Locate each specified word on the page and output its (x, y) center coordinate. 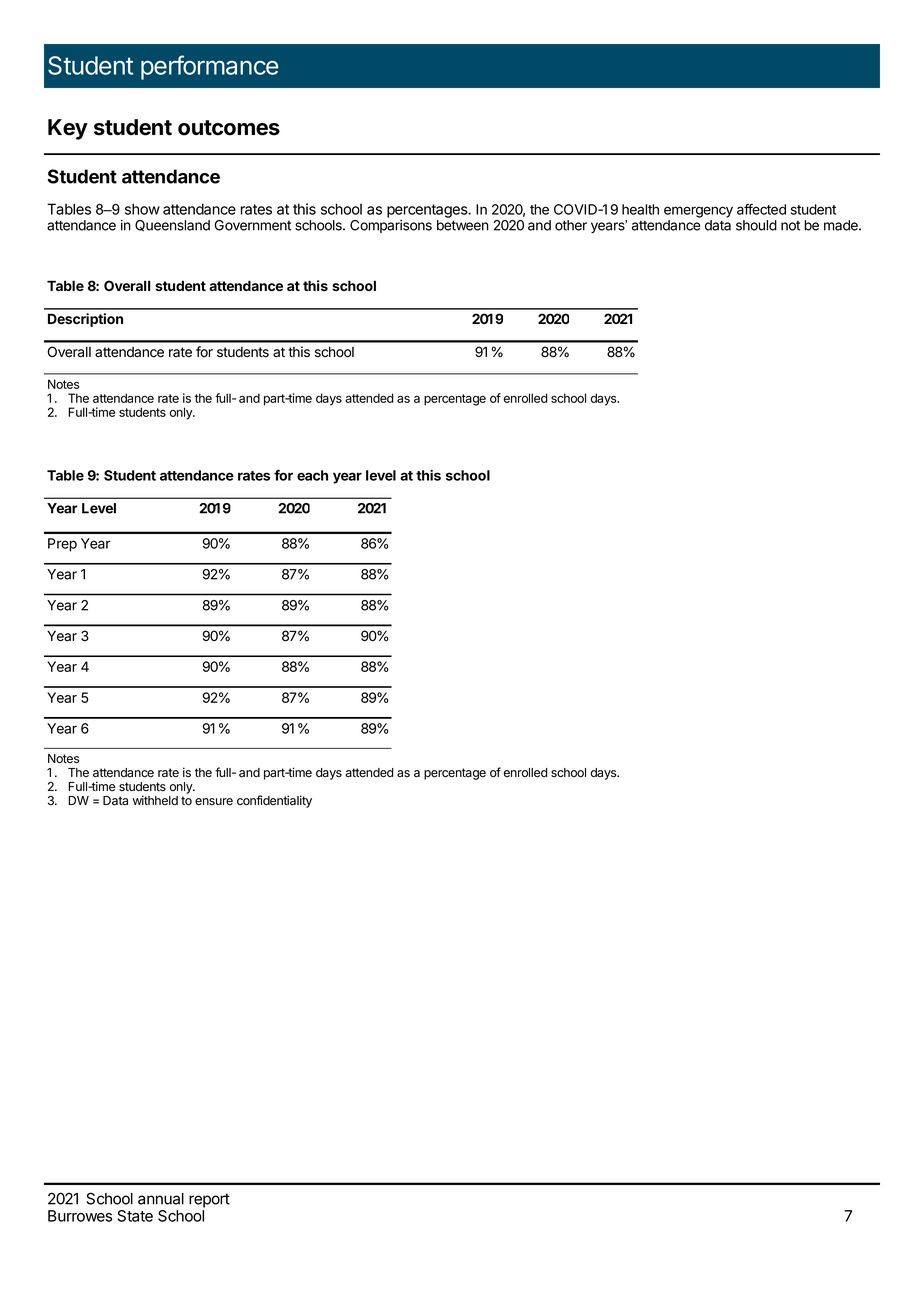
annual (161, 1199)
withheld (155, 800)
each (312, 475)
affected (761, 209)
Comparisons (391, 226)
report (209, 1200)
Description (85, 320)
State (135, 1216)
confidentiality (274, 801)
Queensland (172, 226)
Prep (62, 545)
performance (210, 67)
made (842, 225)
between (463, 225)
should (756, 225)
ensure (214, 802)
